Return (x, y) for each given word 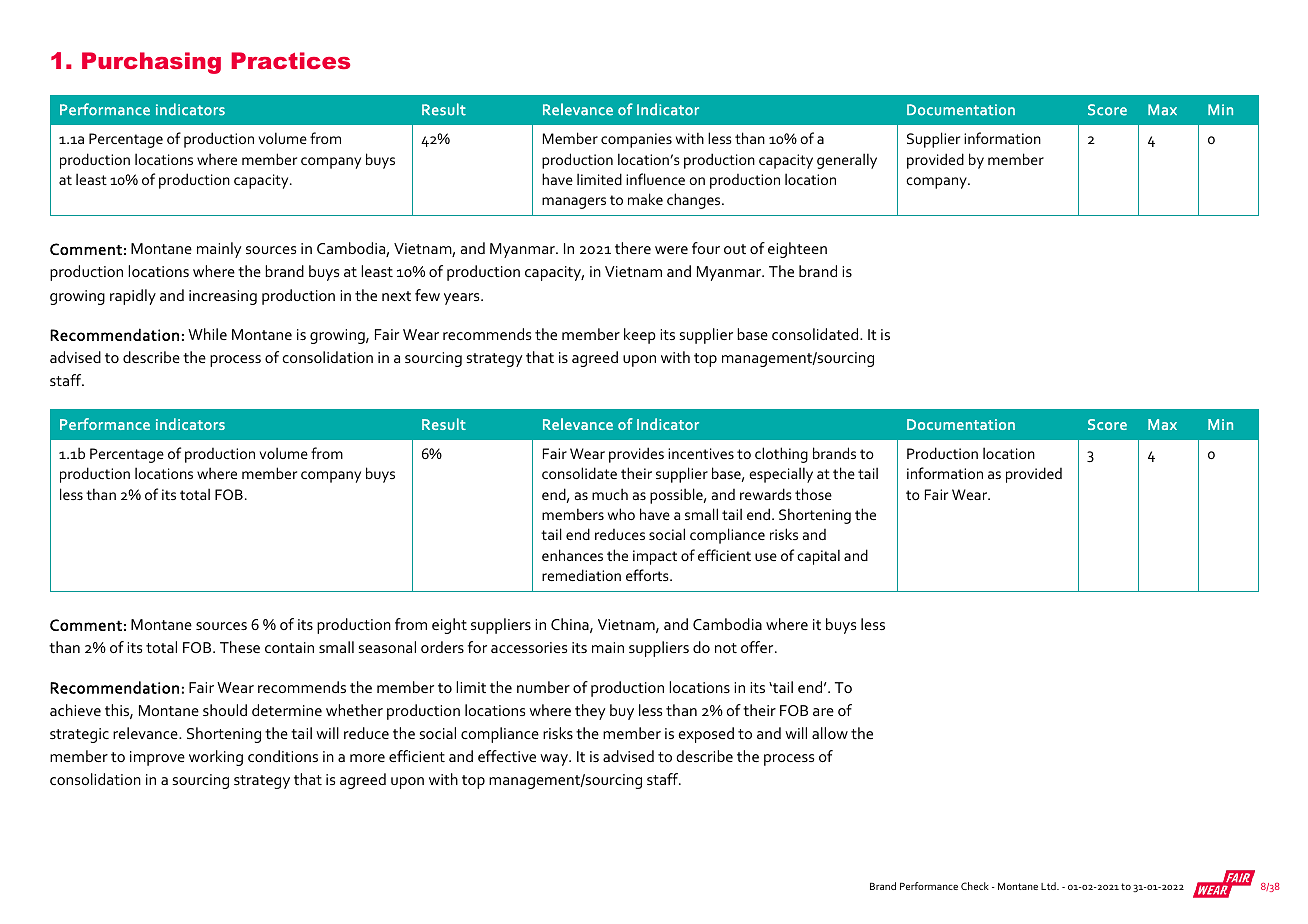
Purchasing (151, 63)
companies (636, 140)
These (240, 647)
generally (847, 161)
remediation (581, 575)
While (207, 334)
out (735, 249)
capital (818, 557)
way (555, 760)
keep (640, 336)
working (216, 758)
